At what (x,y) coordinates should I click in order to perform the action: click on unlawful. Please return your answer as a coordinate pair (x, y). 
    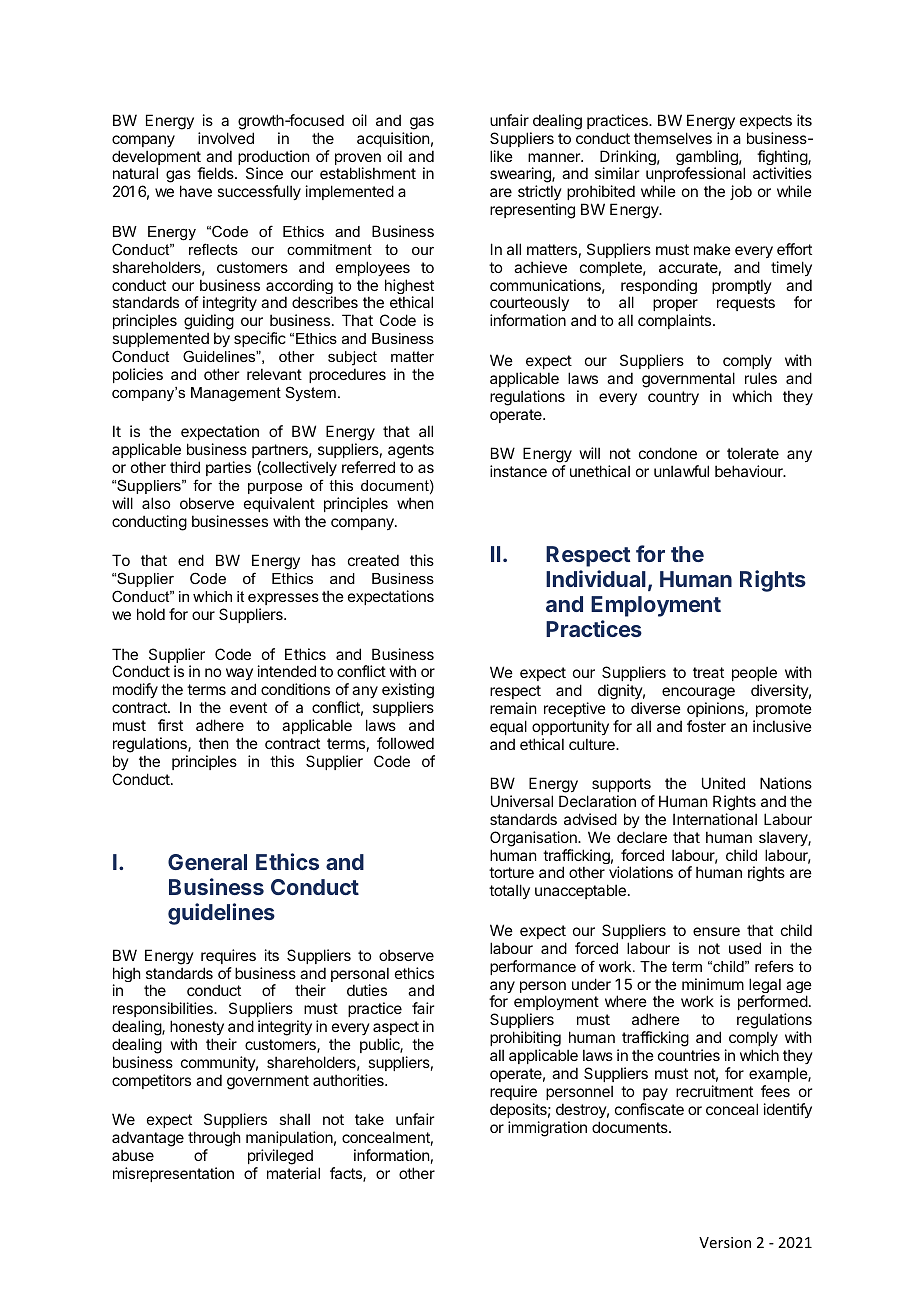
    Looking at the image, I should click on (681, 471).
